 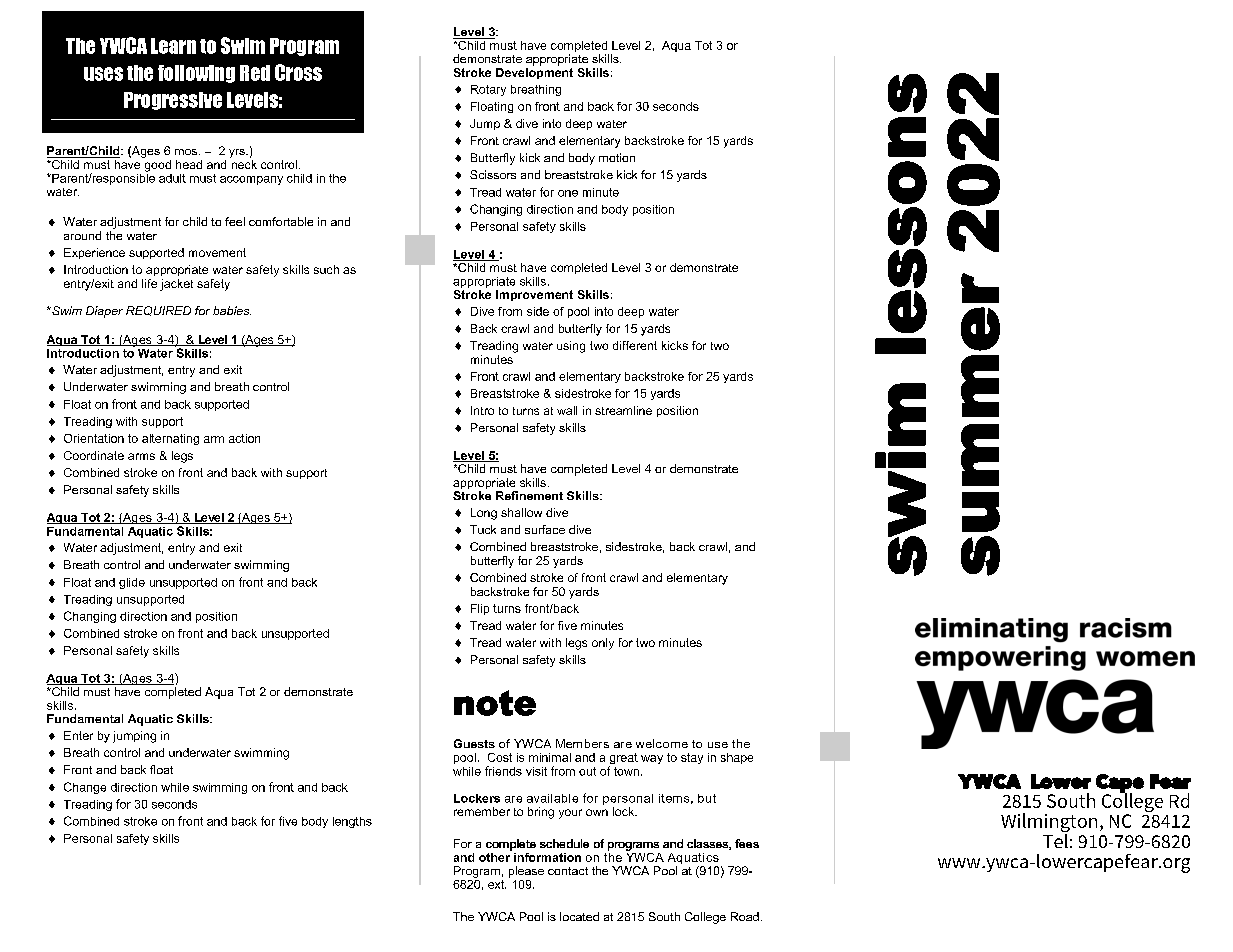 What do you see at coordinates (635, 345) in the image?
I see `different` at bounding box center [635, 345].
